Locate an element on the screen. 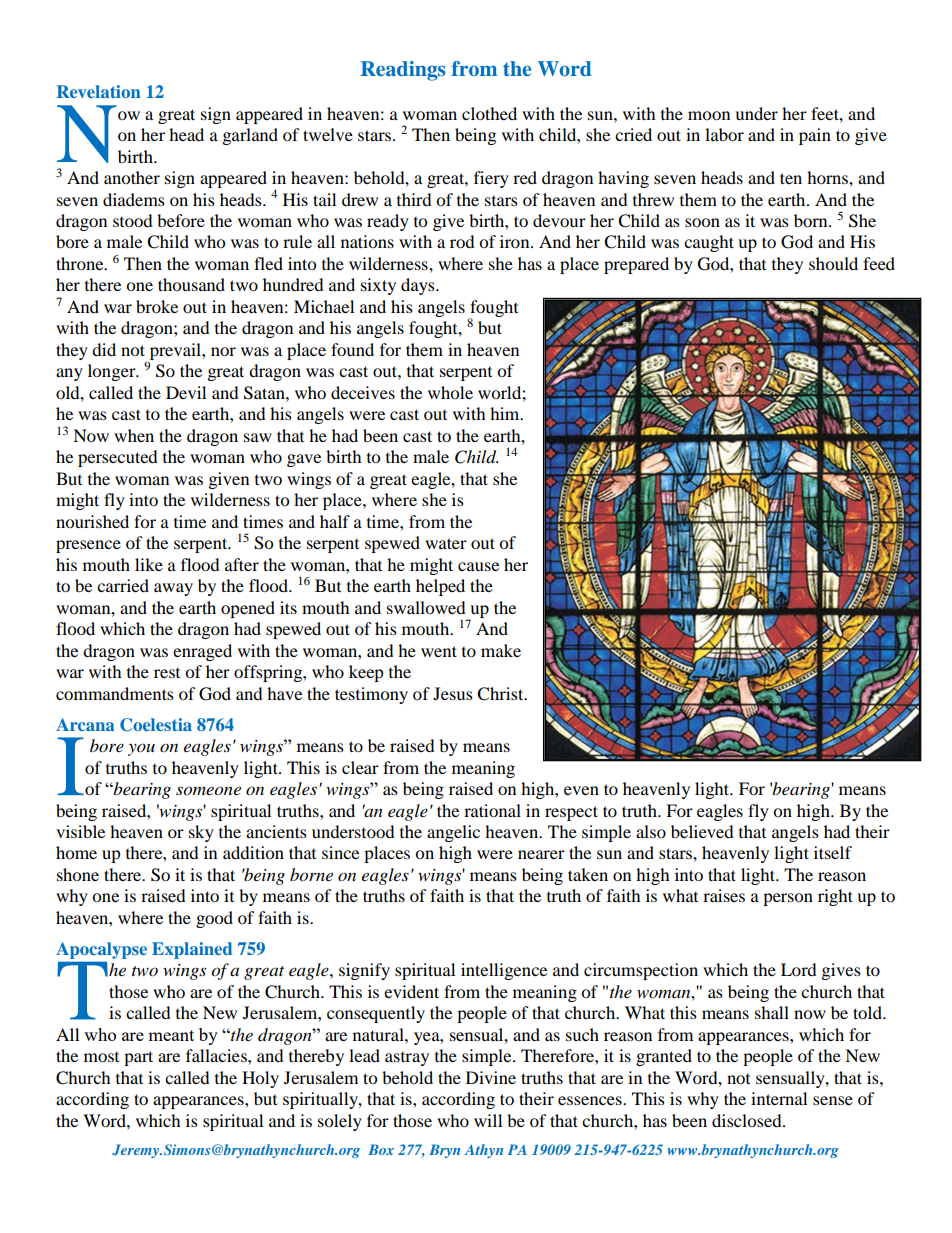 This screenshot has height=1233, width=952. swallowed is located at coordinates (426, 607).
